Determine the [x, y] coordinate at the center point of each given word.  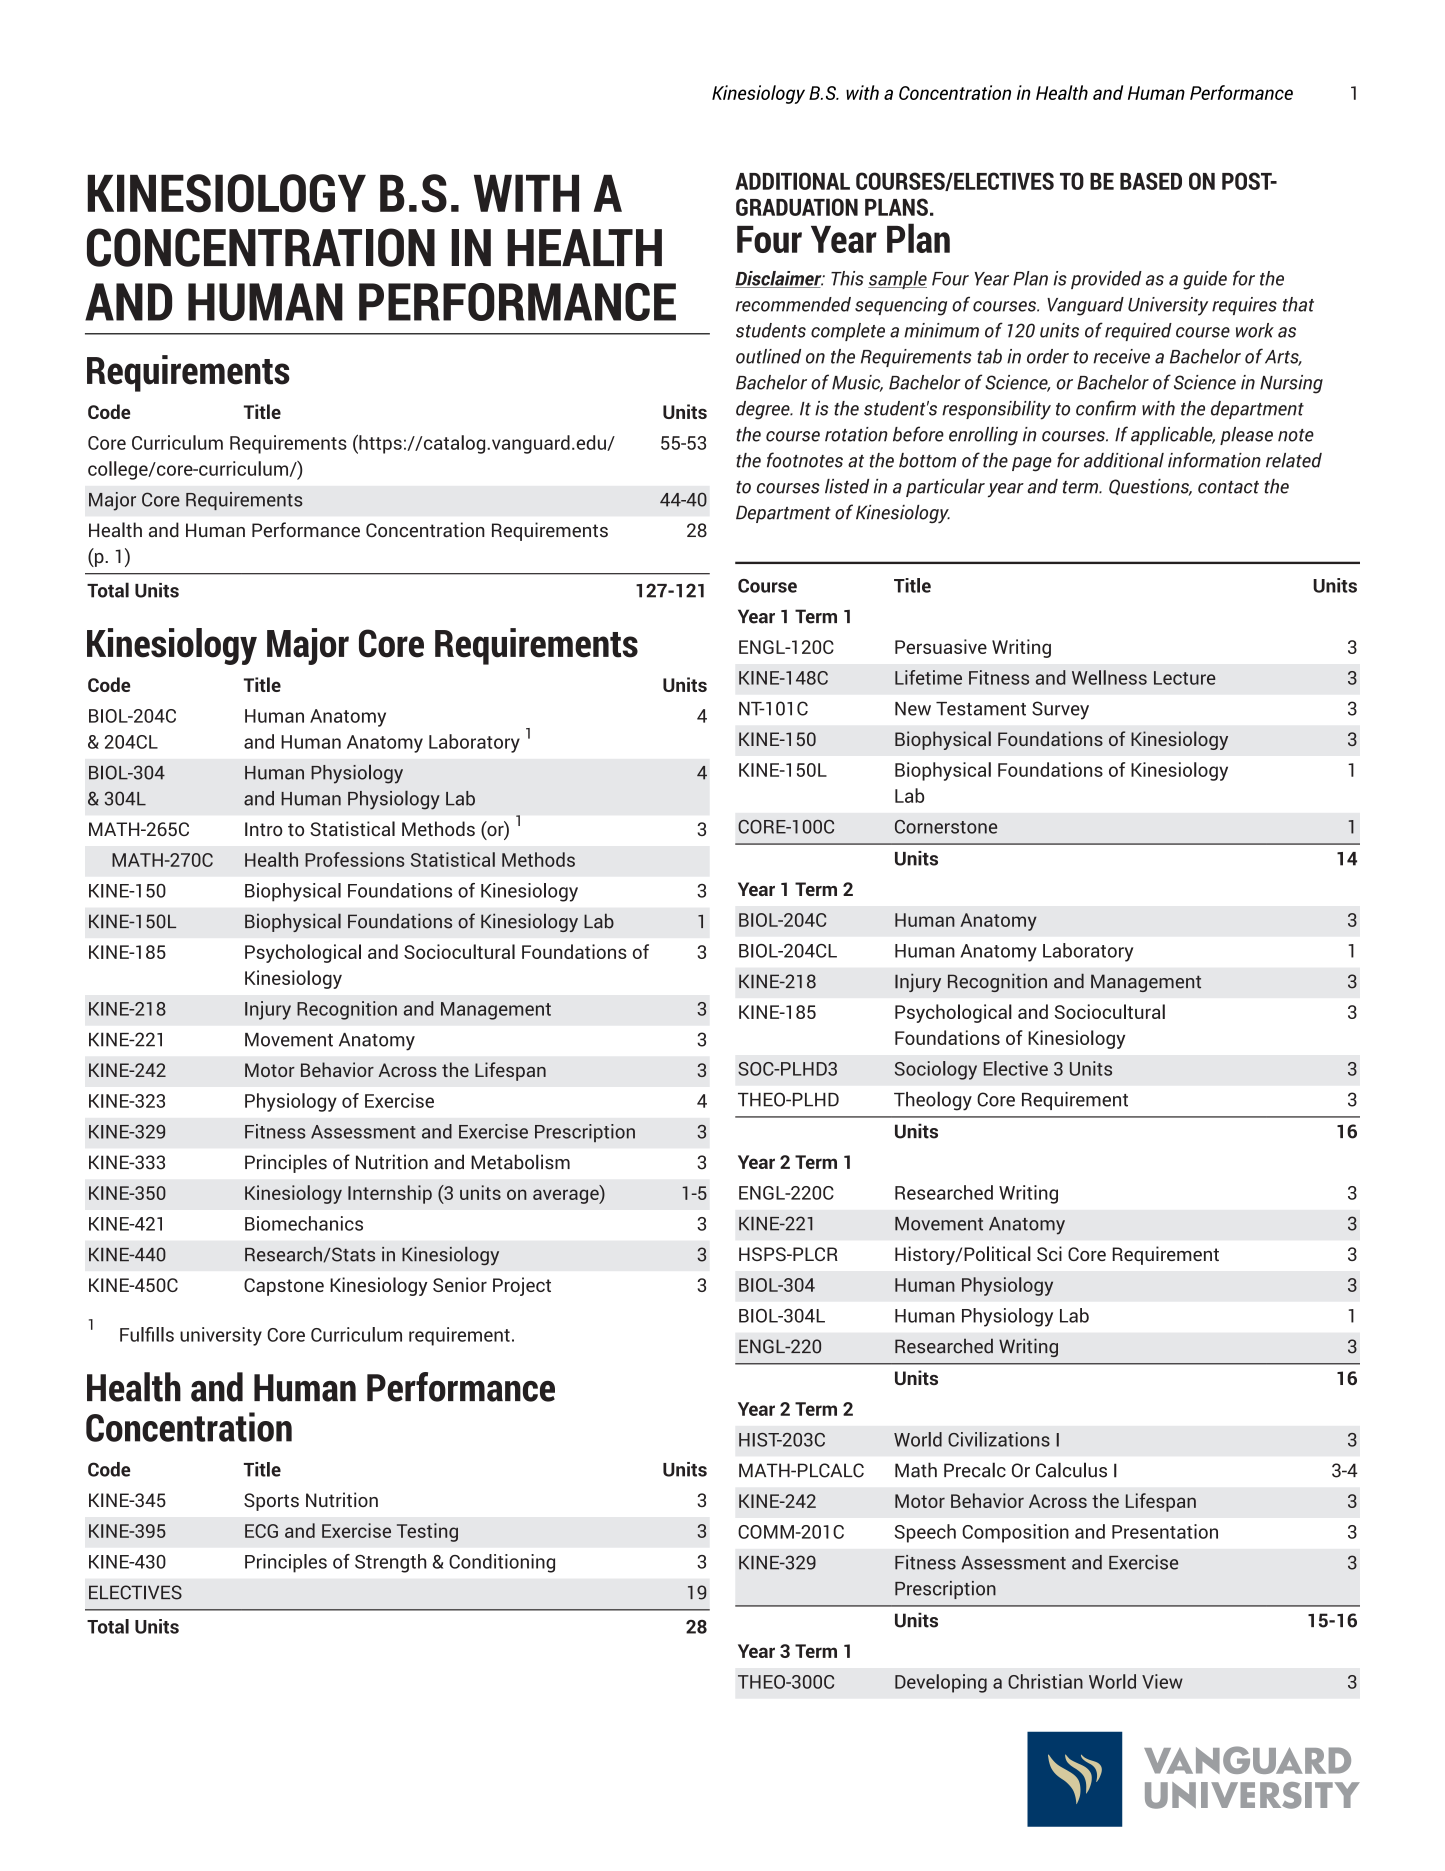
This [847, 278]
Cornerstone [946, 827]
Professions [354, 859]
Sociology [936, 1070]
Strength [390, 1563]
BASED [1151, 181]
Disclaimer [779, 279]
